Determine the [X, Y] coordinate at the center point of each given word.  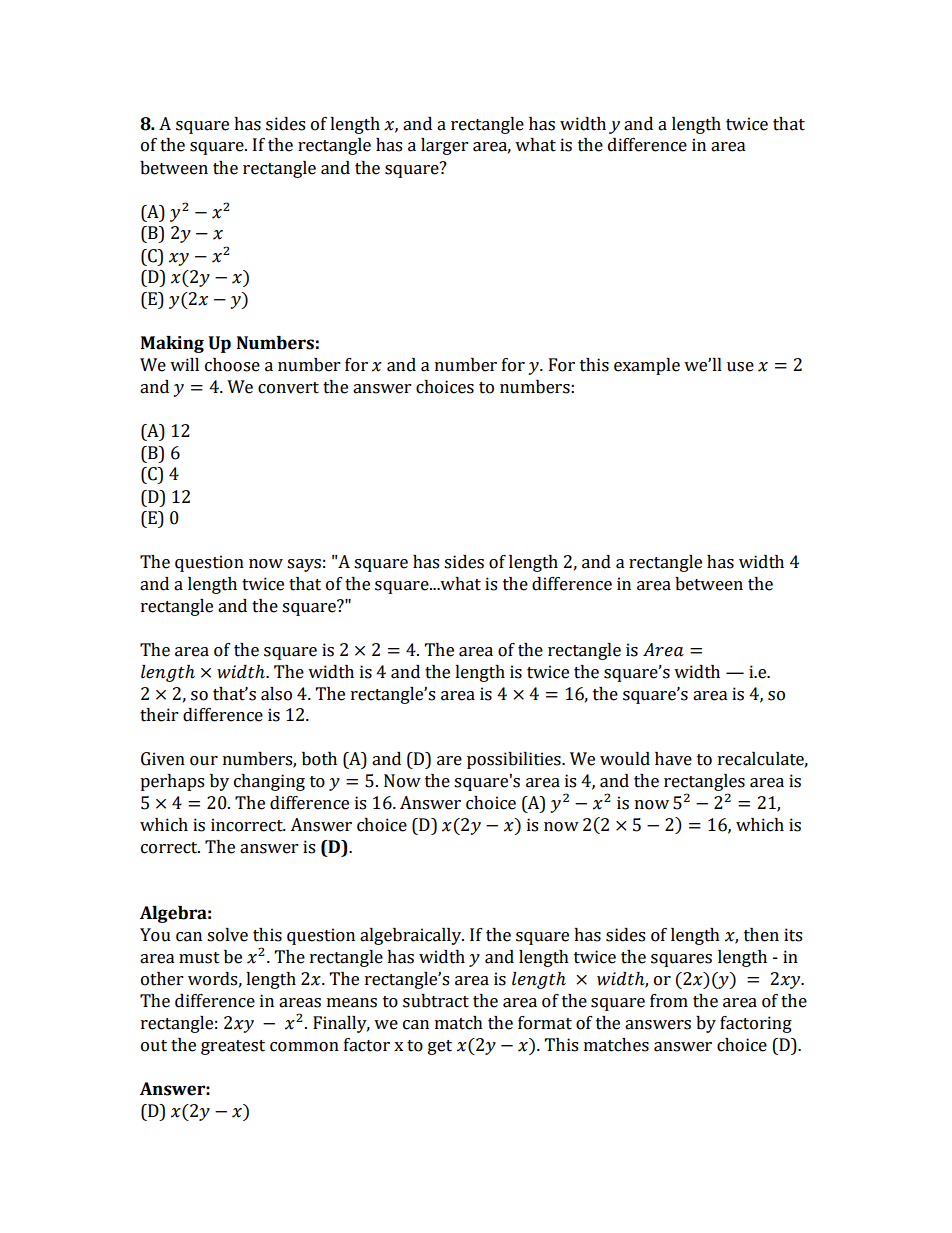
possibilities [515, 760]
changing [269, 782]
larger [444, 146]
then [761, 935]
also [276, 694]
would [625, 759]
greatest [233, 1047]
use [740, 367]
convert [288, 388]
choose [232, 365]
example [647, 366]
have [673, 759]
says [304, 565]
